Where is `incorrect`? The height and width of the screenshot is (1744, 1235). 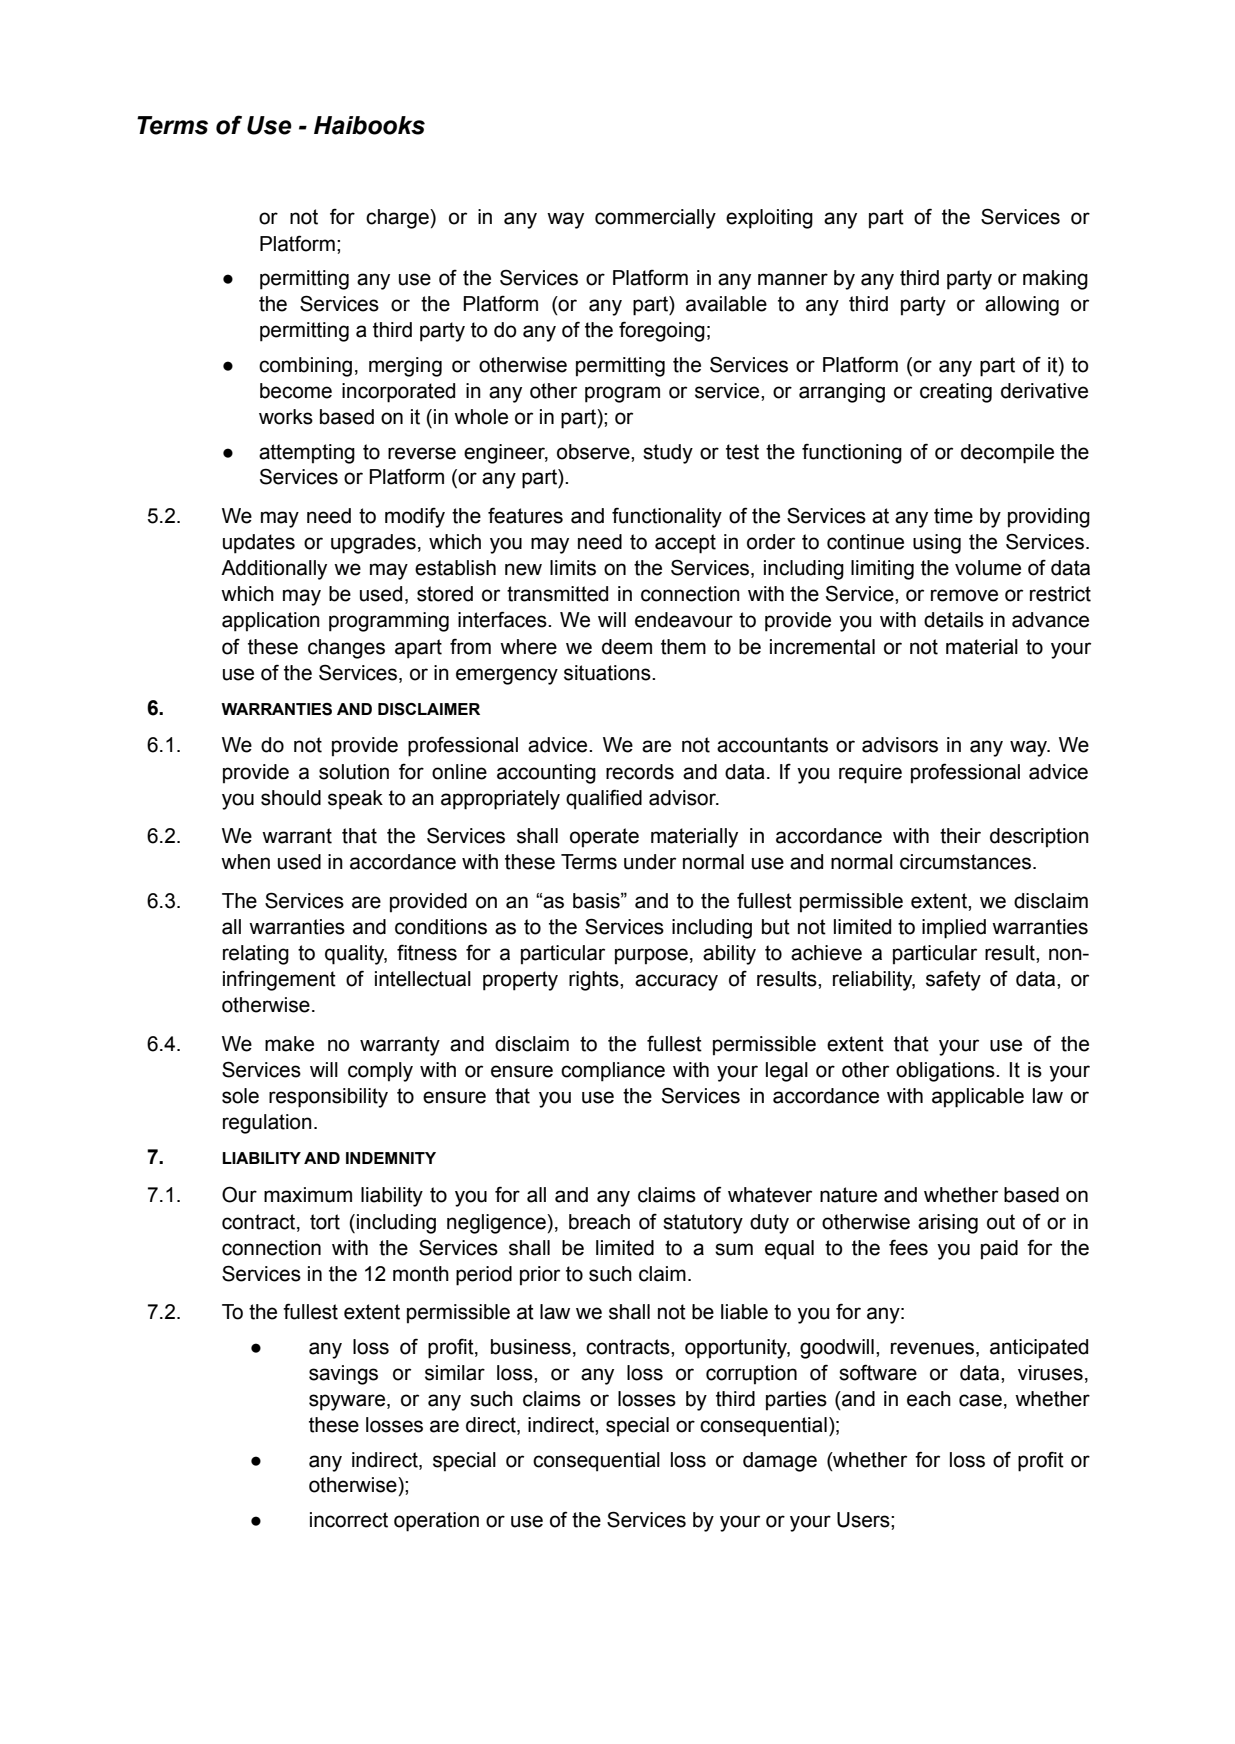 incorrect is located at coordinates (349, 1520).
